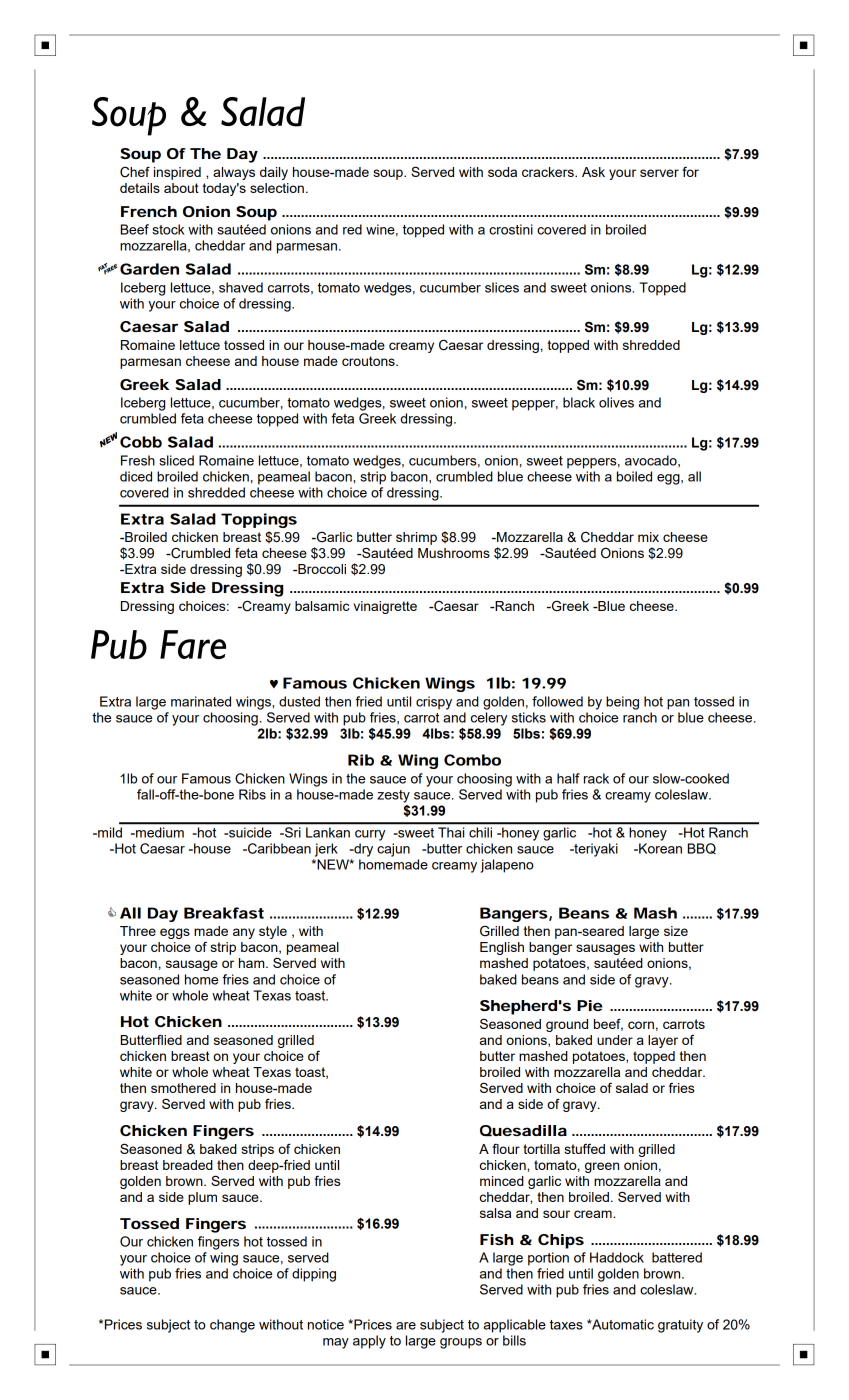 The width and height of the document is (849, 1400). What do you see at coordinates (176, 460) in the document?
I see `sliced` at bounding box center [176, 460].
